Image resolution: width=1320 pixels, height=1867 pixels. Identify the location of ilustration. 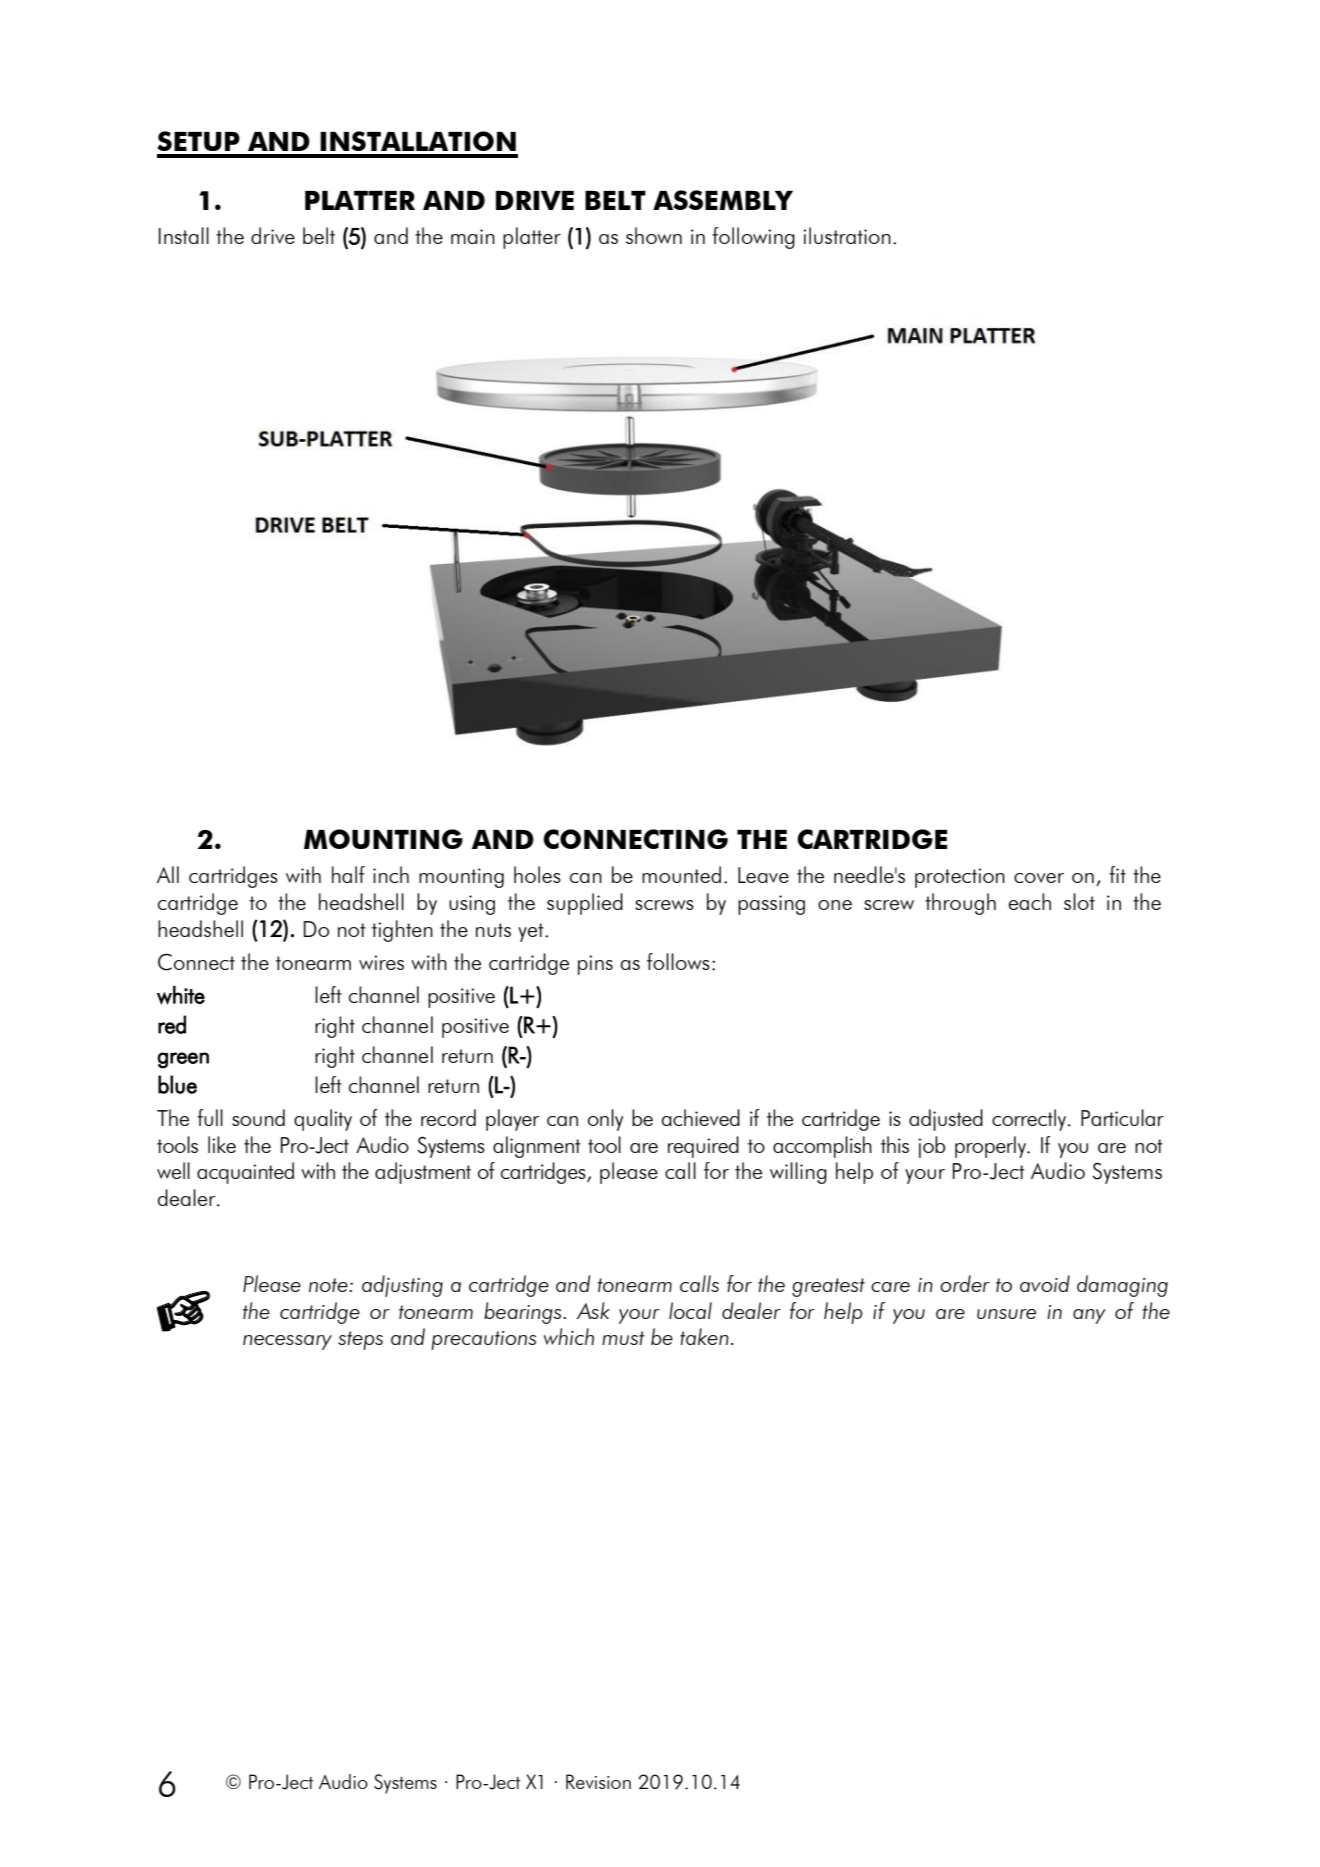
(847, 235).
